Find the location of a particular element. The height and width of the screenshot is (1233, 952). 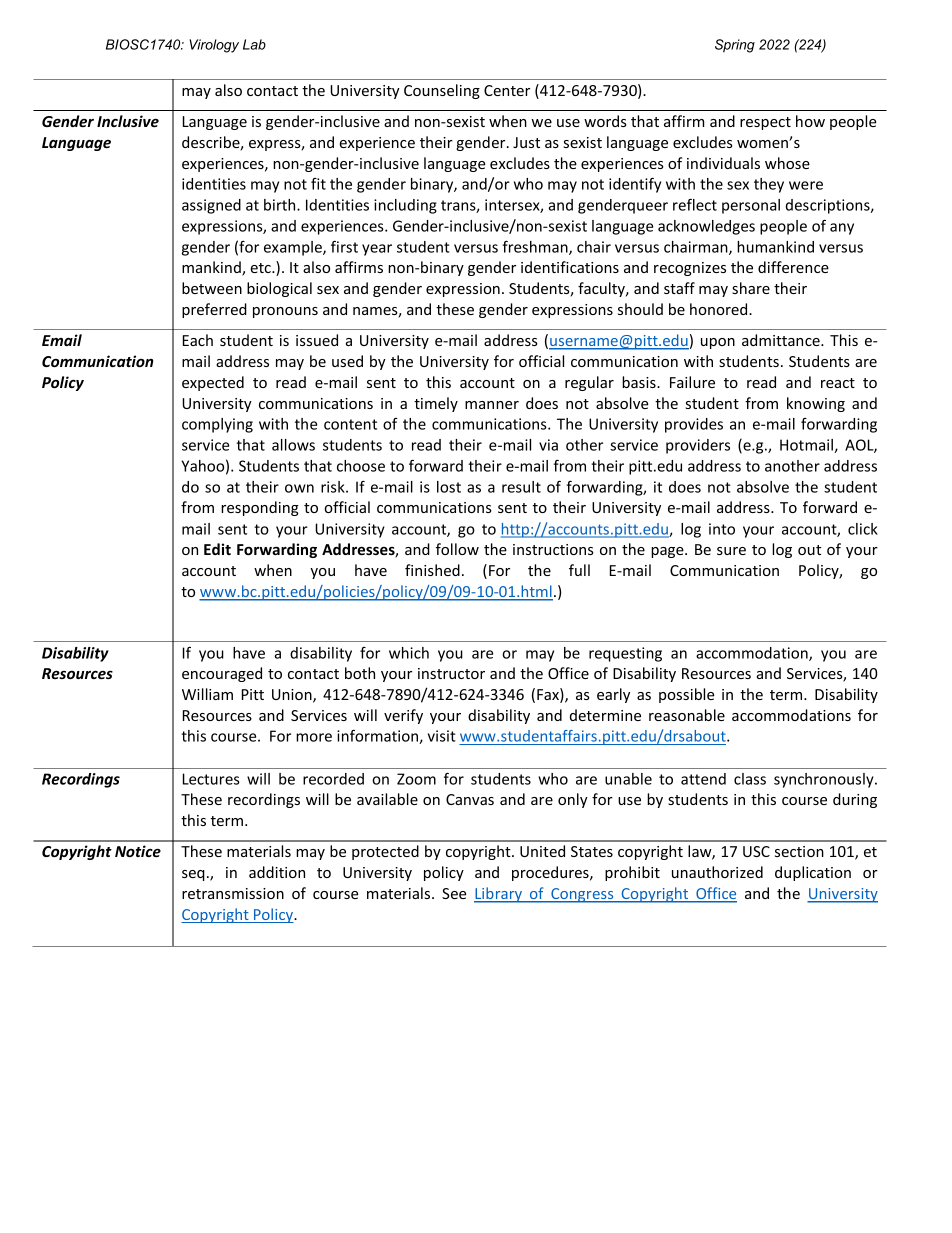

responding is located at coordinates (260, 508).
